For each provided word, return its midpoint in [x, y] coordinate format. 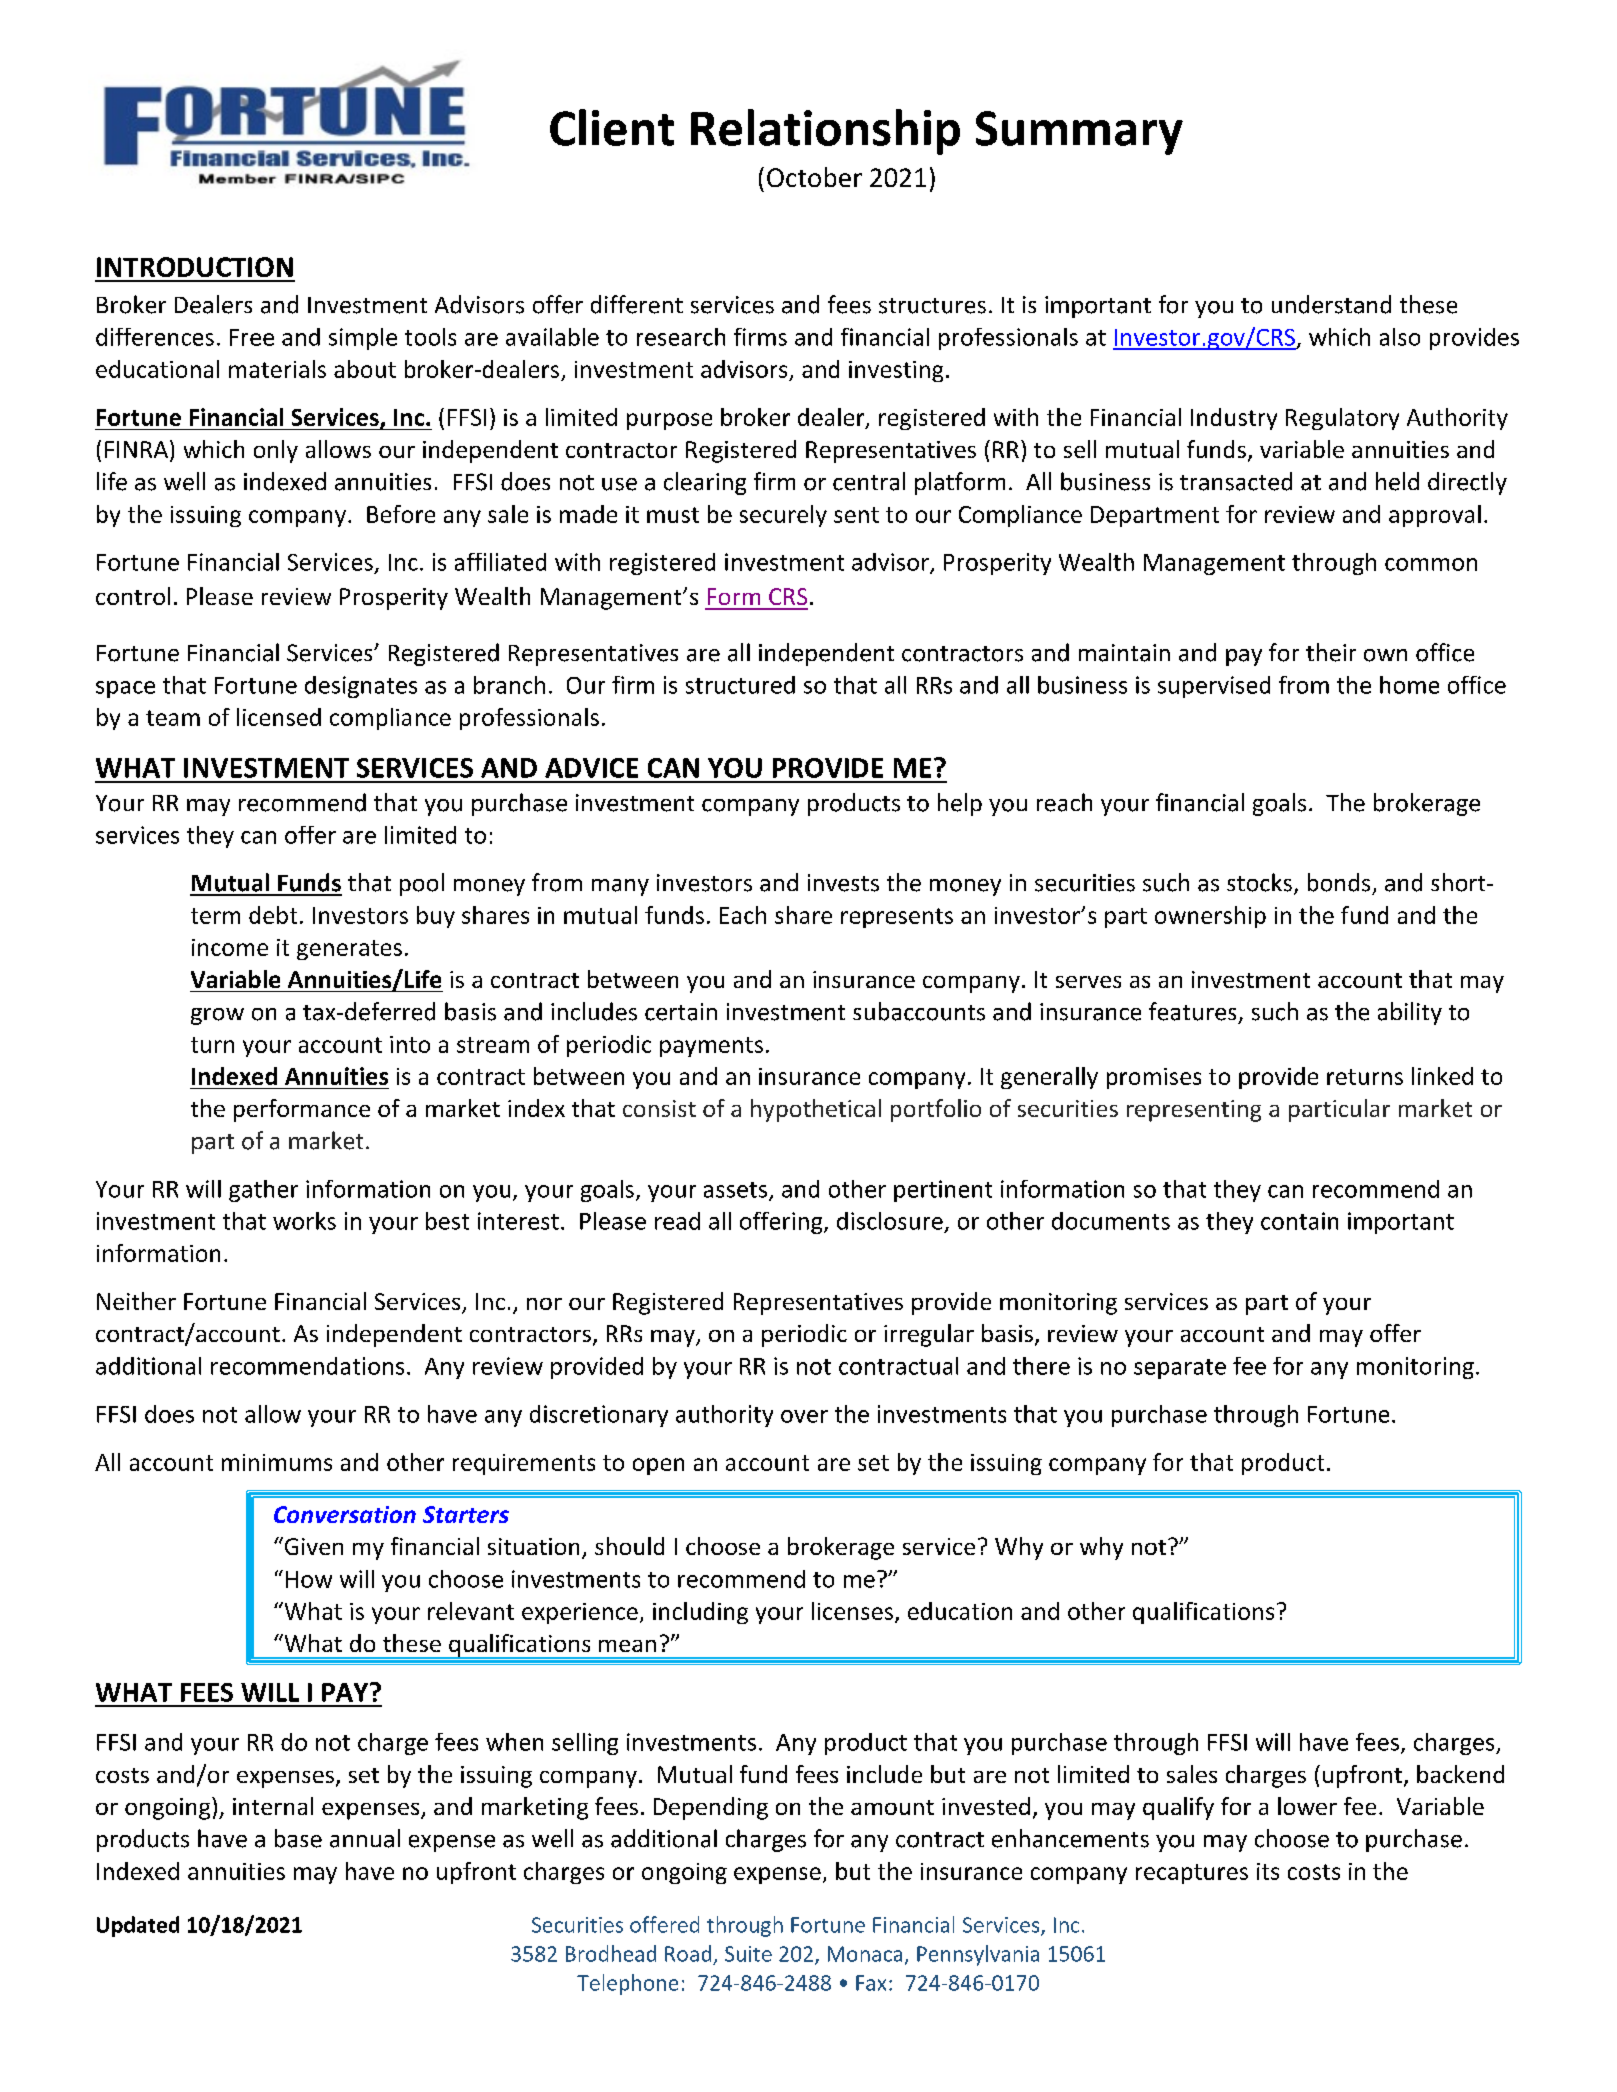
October [814, 177]
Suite [748, 1954]
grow [217, 1016]
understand [1331, 304]
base [298, 1838]
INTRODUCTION [195, 267]
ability [1410, 1013]
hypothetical [816, 1110]
